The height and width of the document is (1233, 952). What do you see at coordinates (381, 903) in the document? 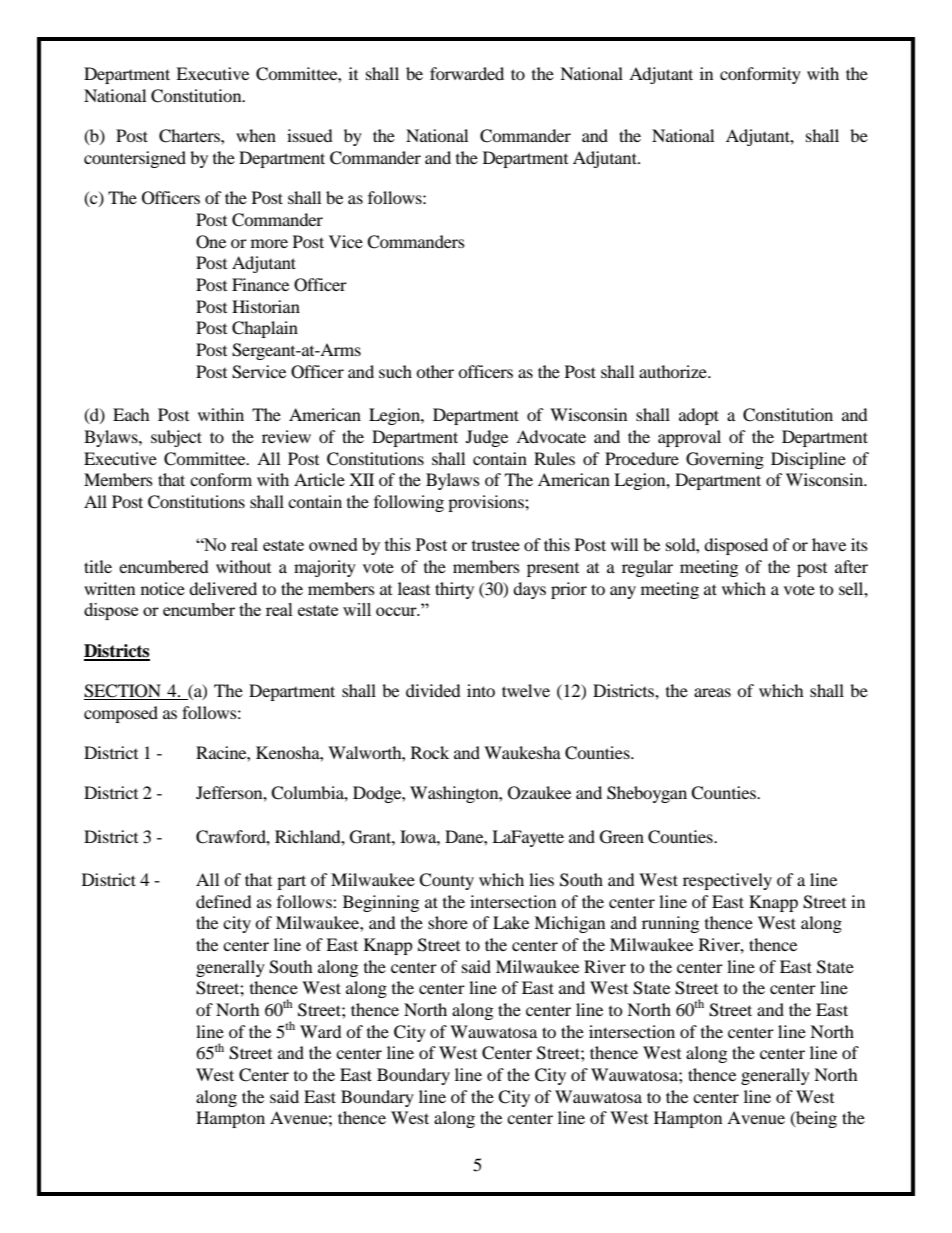
I see `Beginning` at bounding box center [381, 903].
